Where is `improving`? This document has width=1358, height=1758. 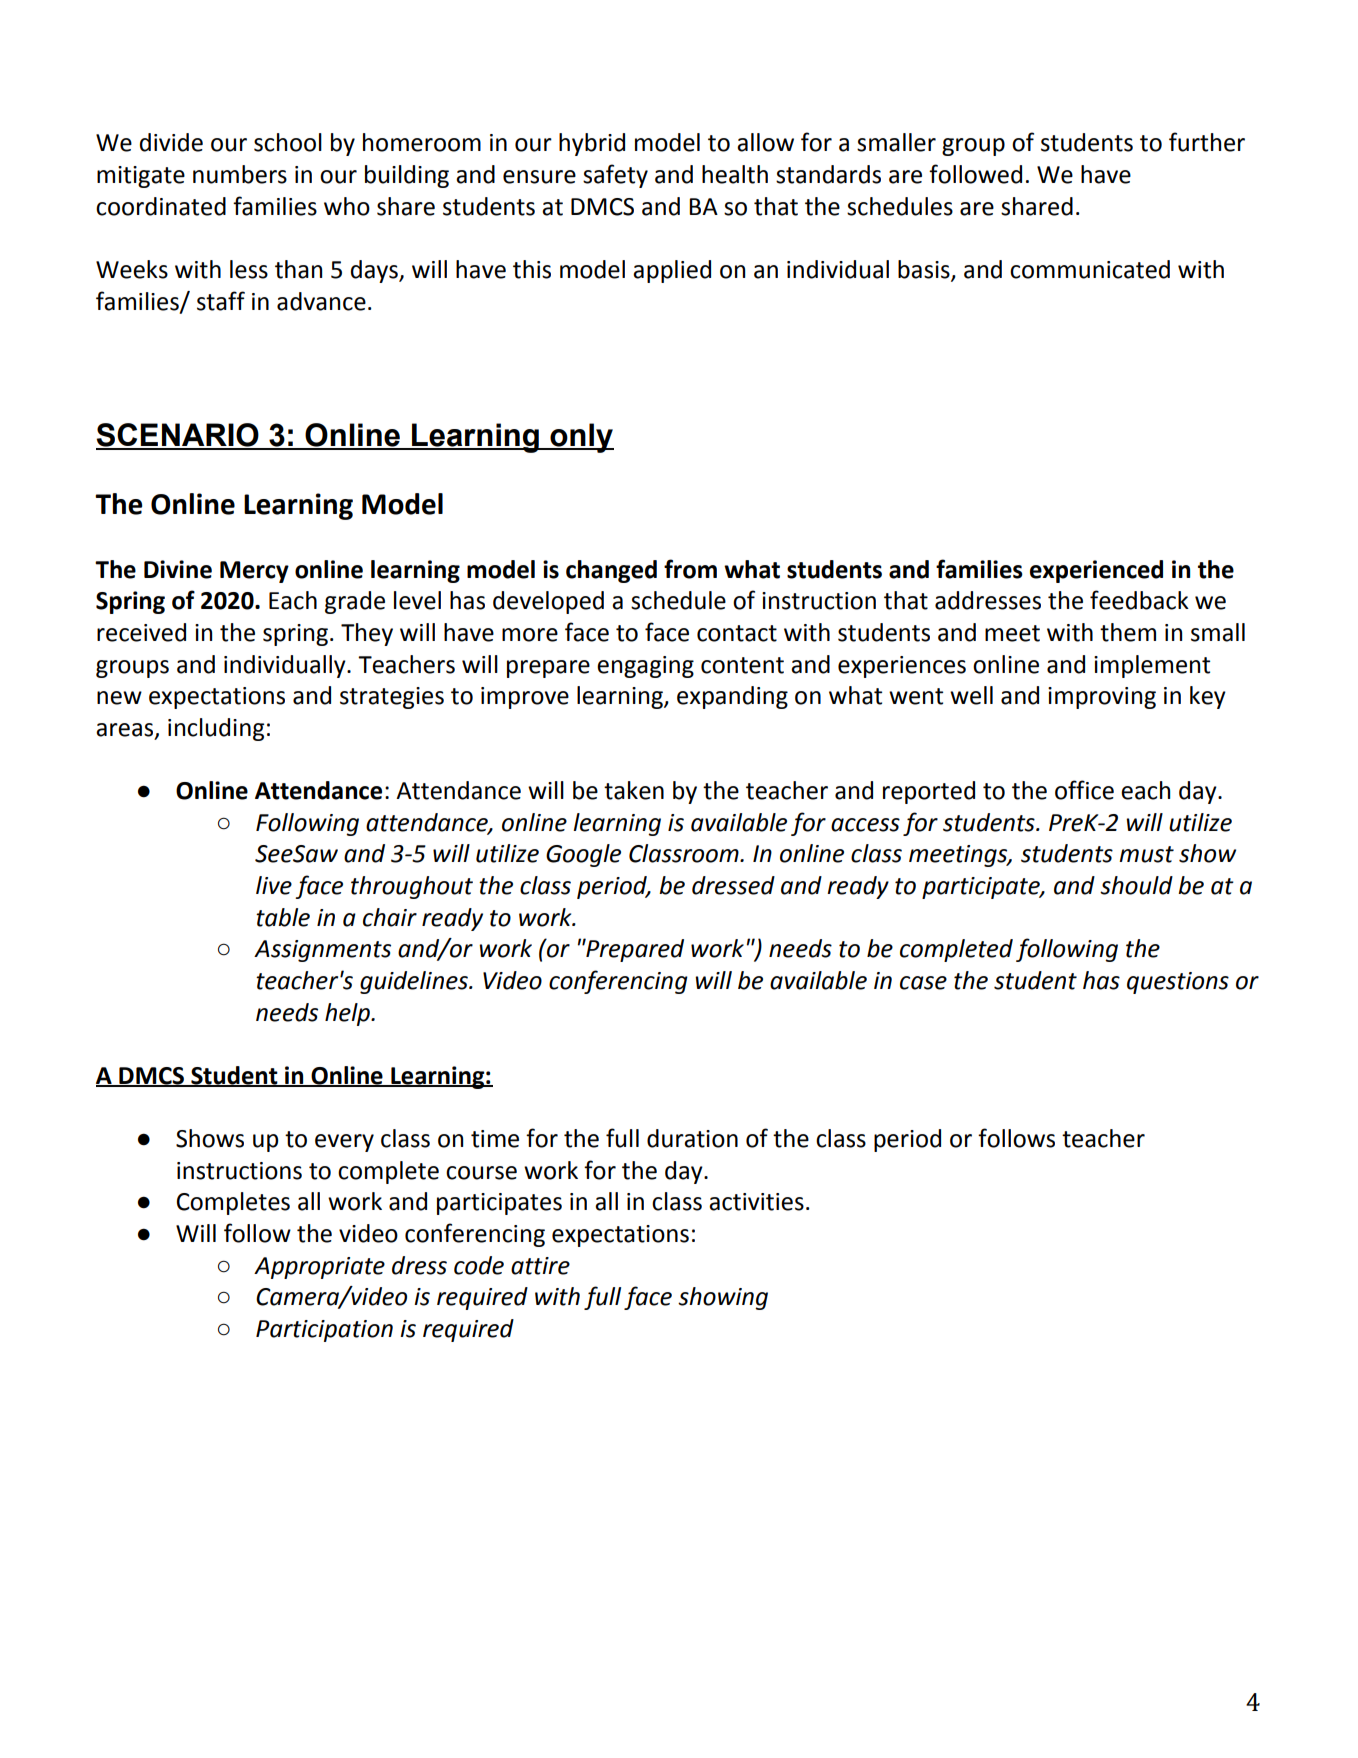
improving is located at coordinates (1102, 698).
